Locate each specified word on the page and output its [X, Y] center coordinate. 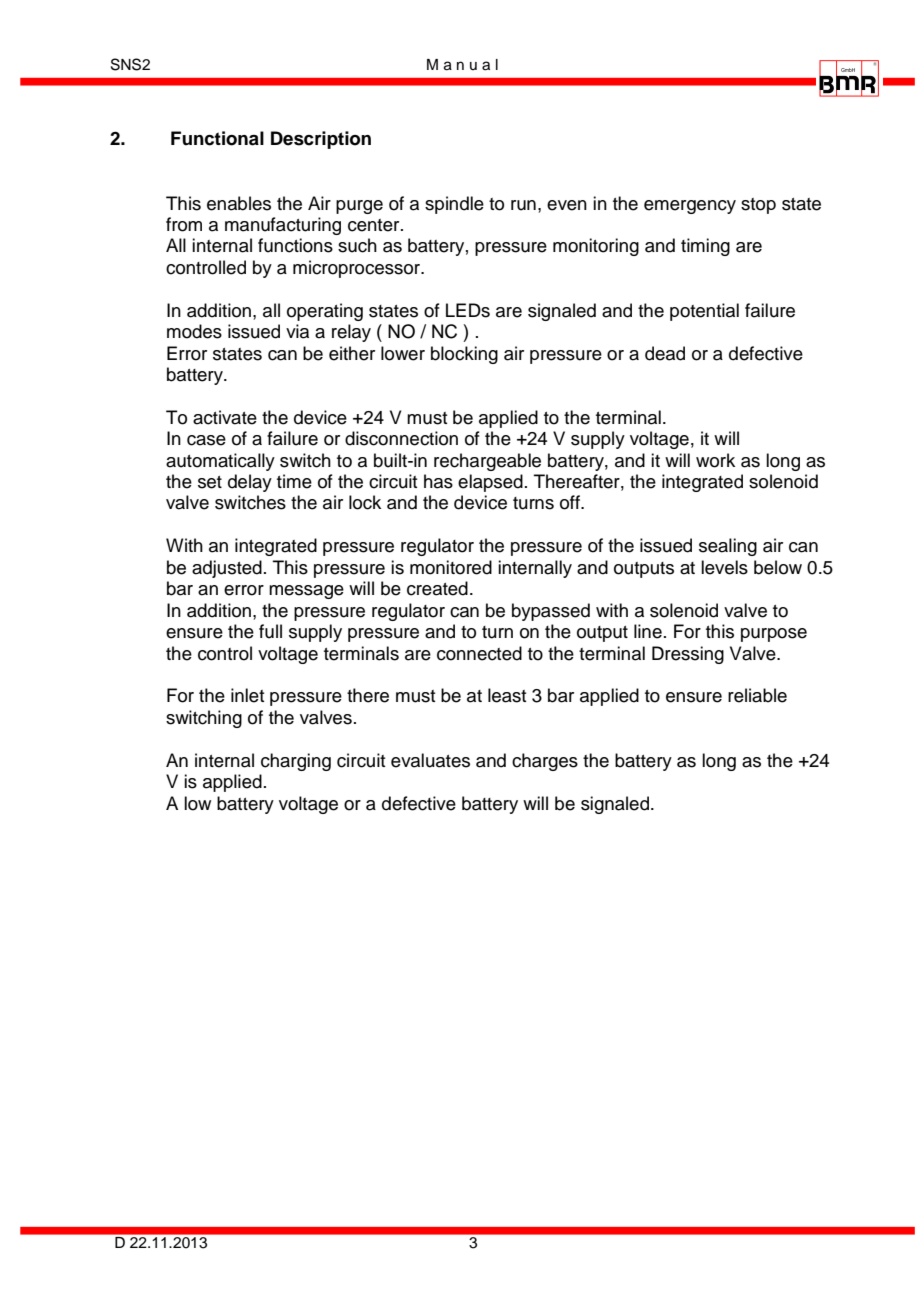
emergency [690, 207]
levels [724, 567]
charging [296, 762]
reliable [757, 695]
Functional [217, 138]
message [306, 592]
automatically [220, 462]
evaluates [430, 760]
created [437, 588]
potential [704, 312]
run [523, 205]
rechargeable [487, 462]
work [715, 460]
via [297, 331]
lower [403, 353]
